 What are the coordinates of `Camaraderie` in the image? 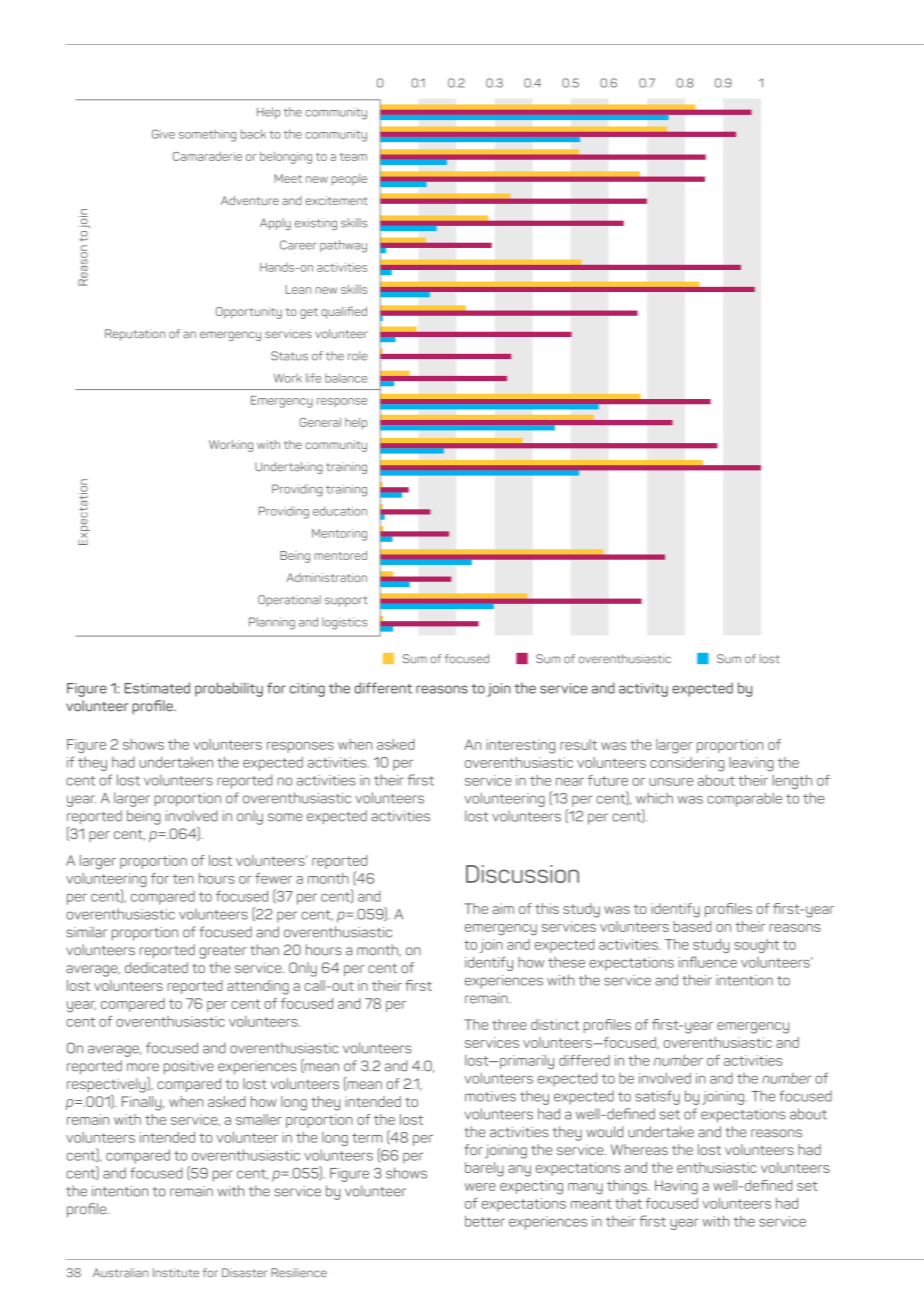 It's located at (207, 156).
